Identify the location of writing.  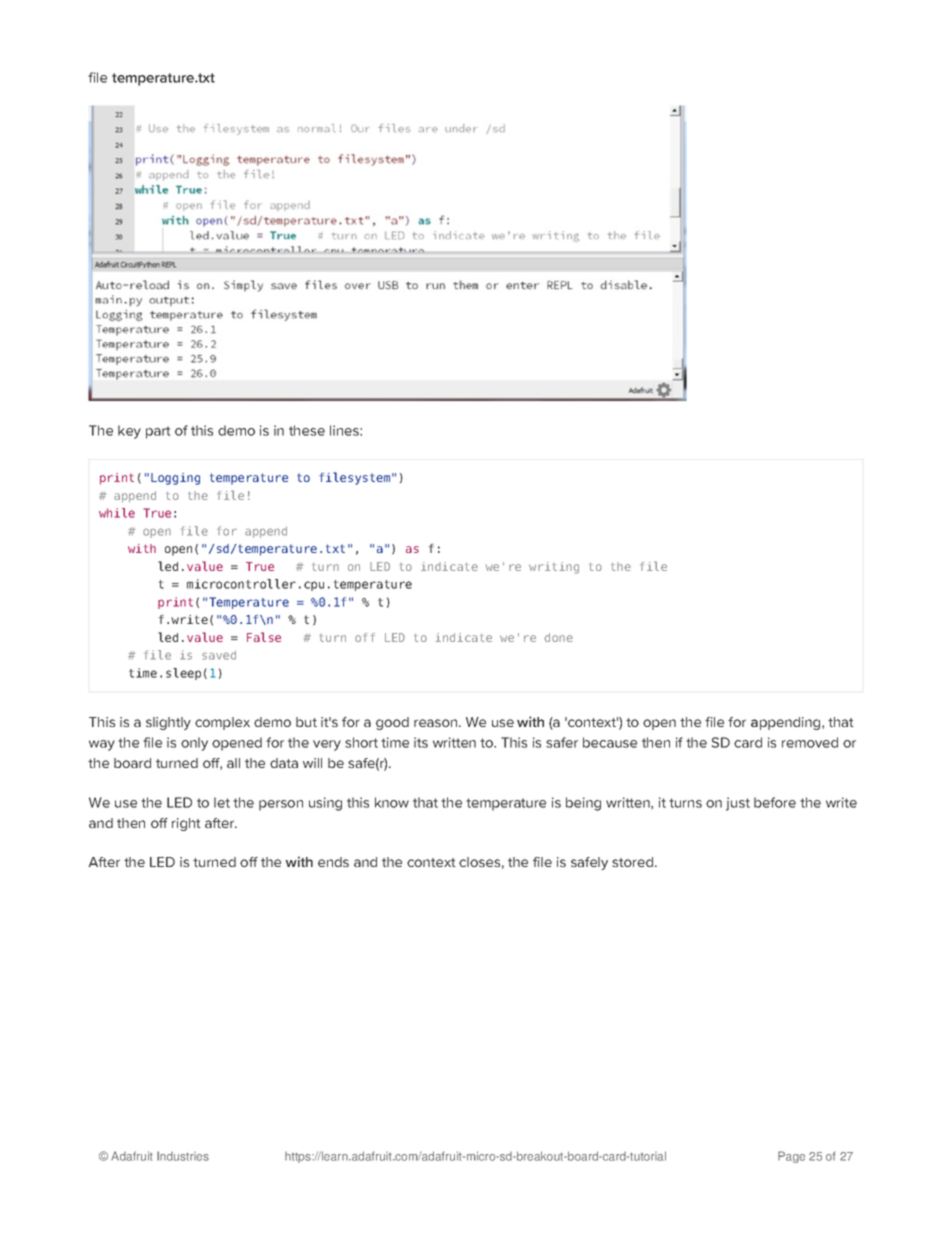
(554, 568).
